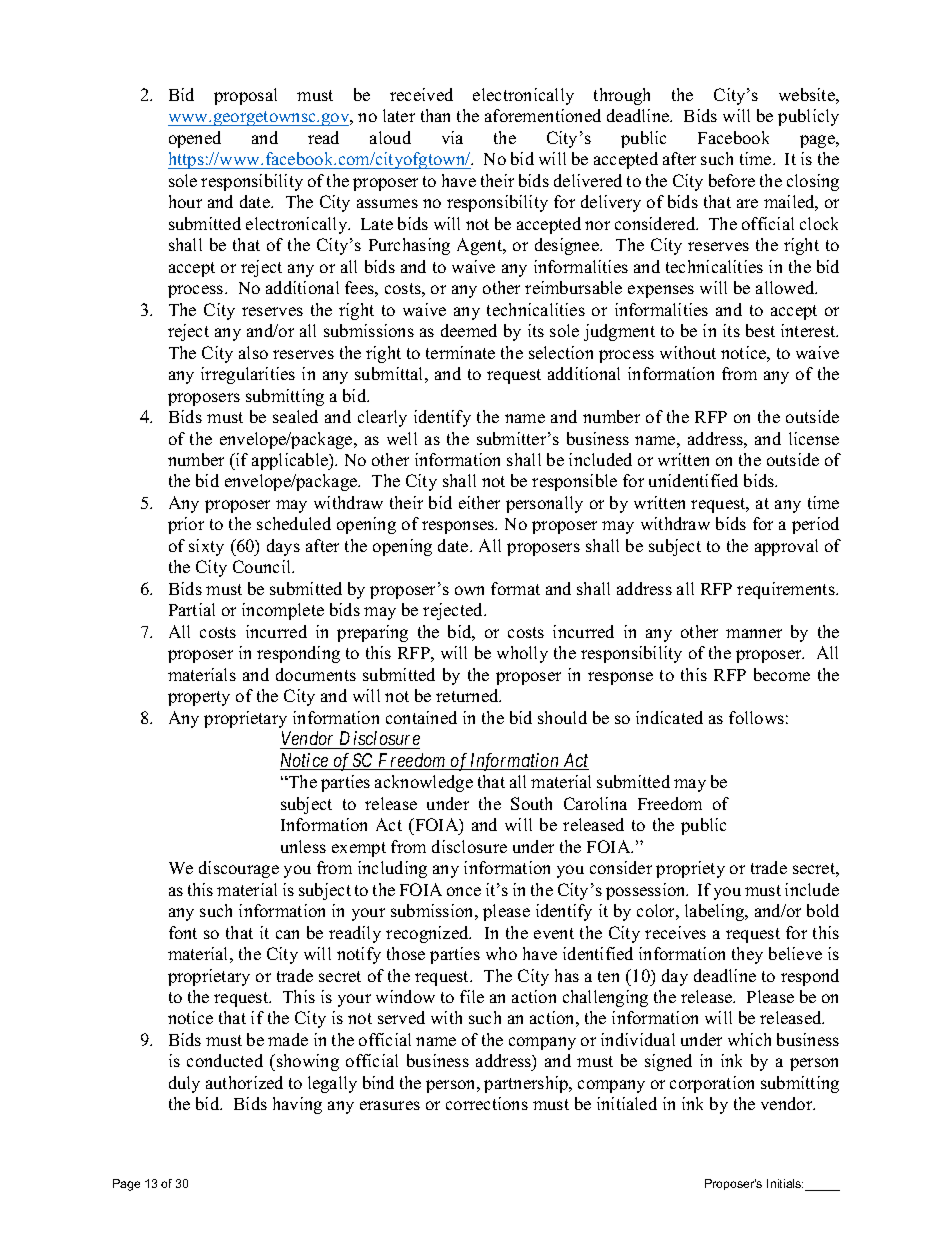  What do you see at coordinates (245, 96) in the page?
I see `proposal` at bounding box center [245, 96].
